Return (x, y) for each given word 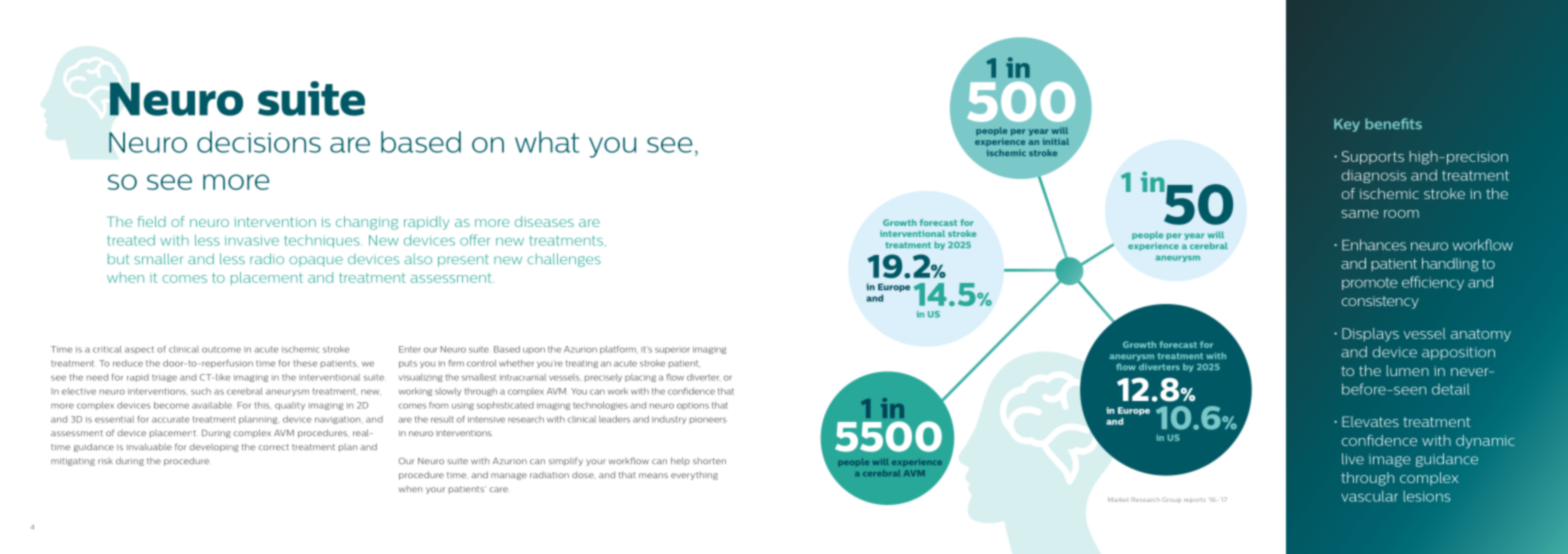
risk (105, 461)
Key (1347, 125)
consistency (1380, 302)
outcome (221, 349)
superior (672, 350)
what (547, 142)
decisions (259, 142)
